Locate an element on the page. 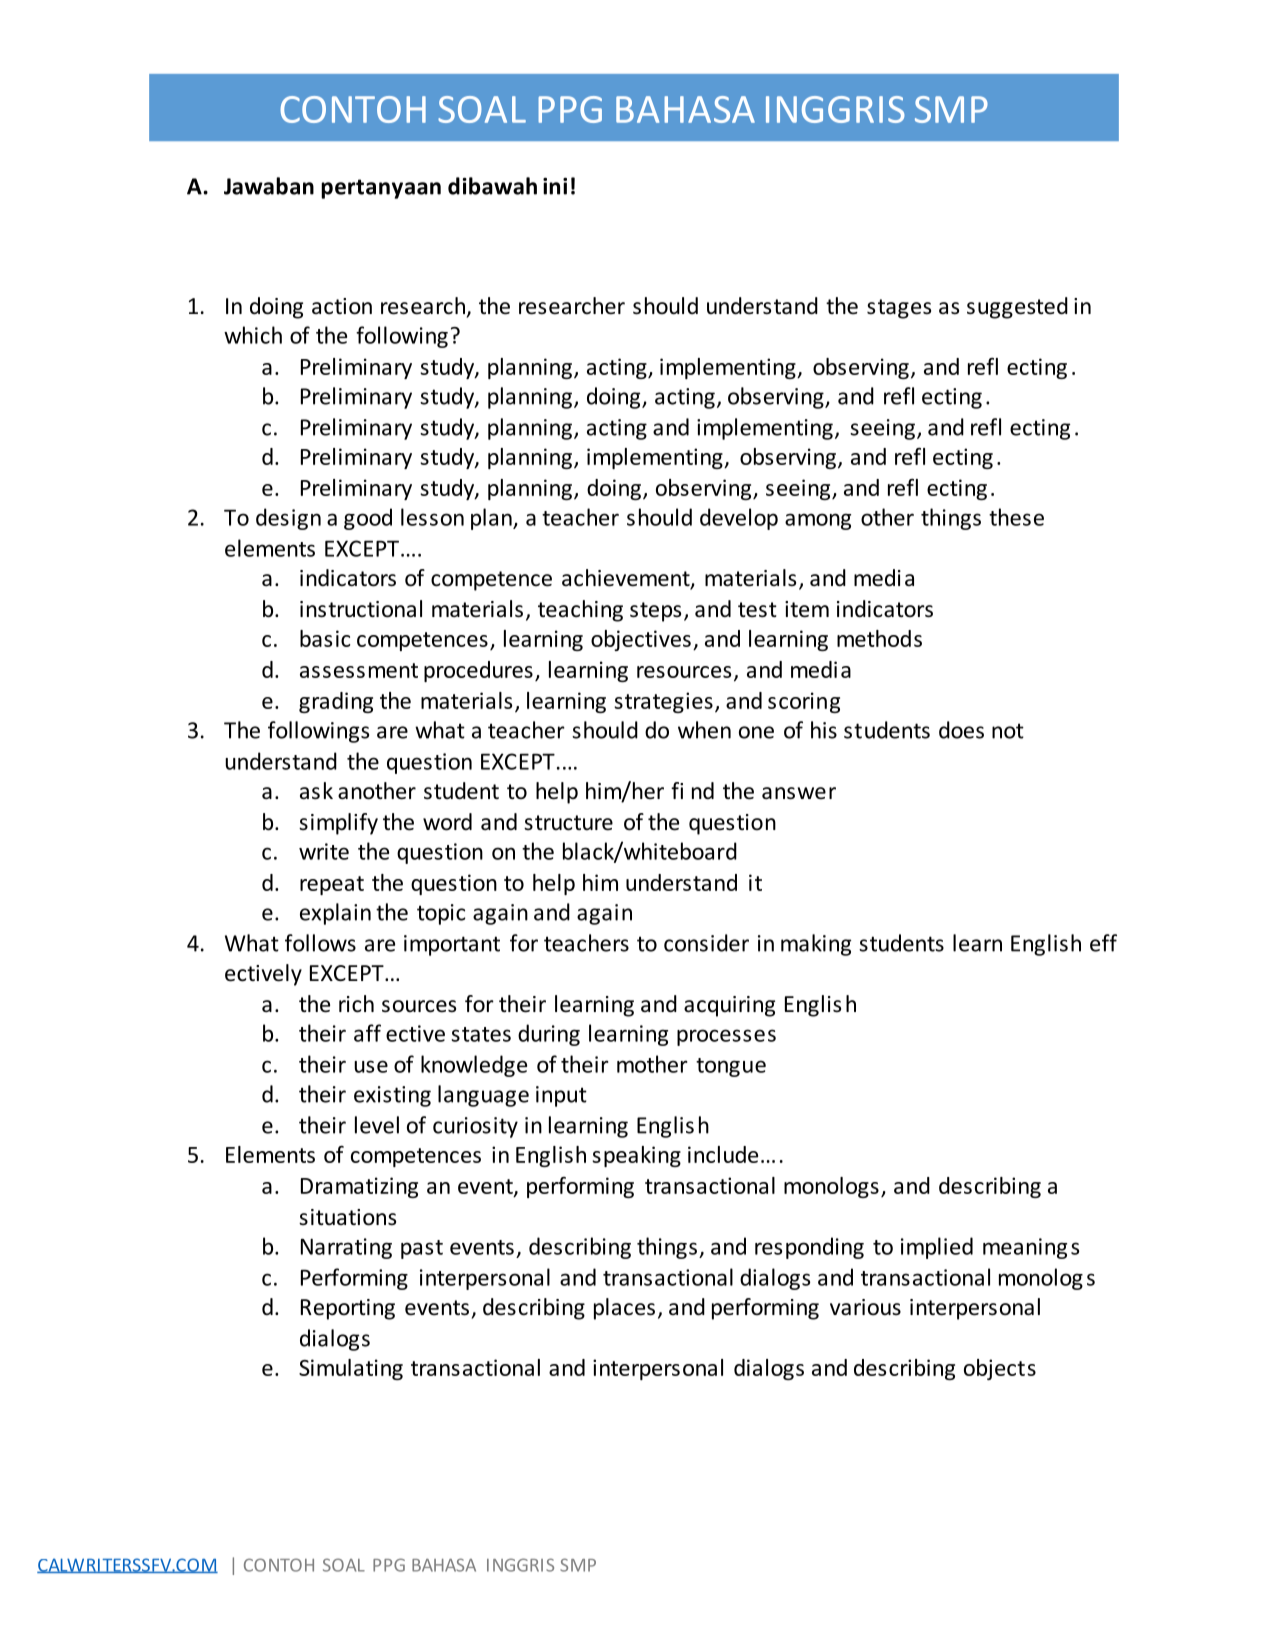  Reporting is located at coordinates (348, 1309).
